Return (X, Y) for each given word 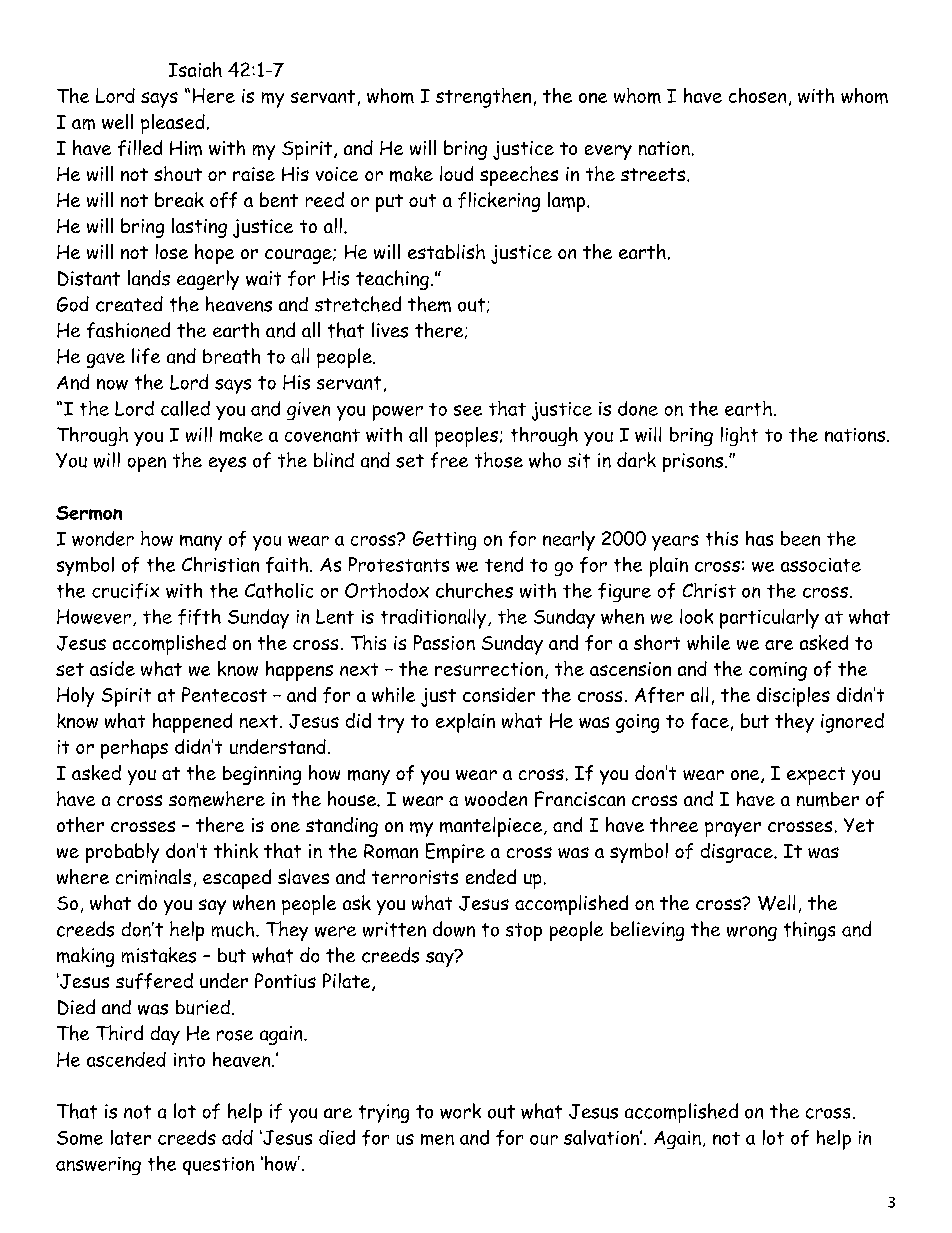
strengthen (483, 98)
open (147, 464)
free (449, 460)
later (131, 1137)
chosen (757, 95)
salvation (602, 1137)
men (437, 1139)
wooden (496, 798)
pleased (173, 124)
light (739, 436)
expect (816, 776)
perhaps (134, 749)
